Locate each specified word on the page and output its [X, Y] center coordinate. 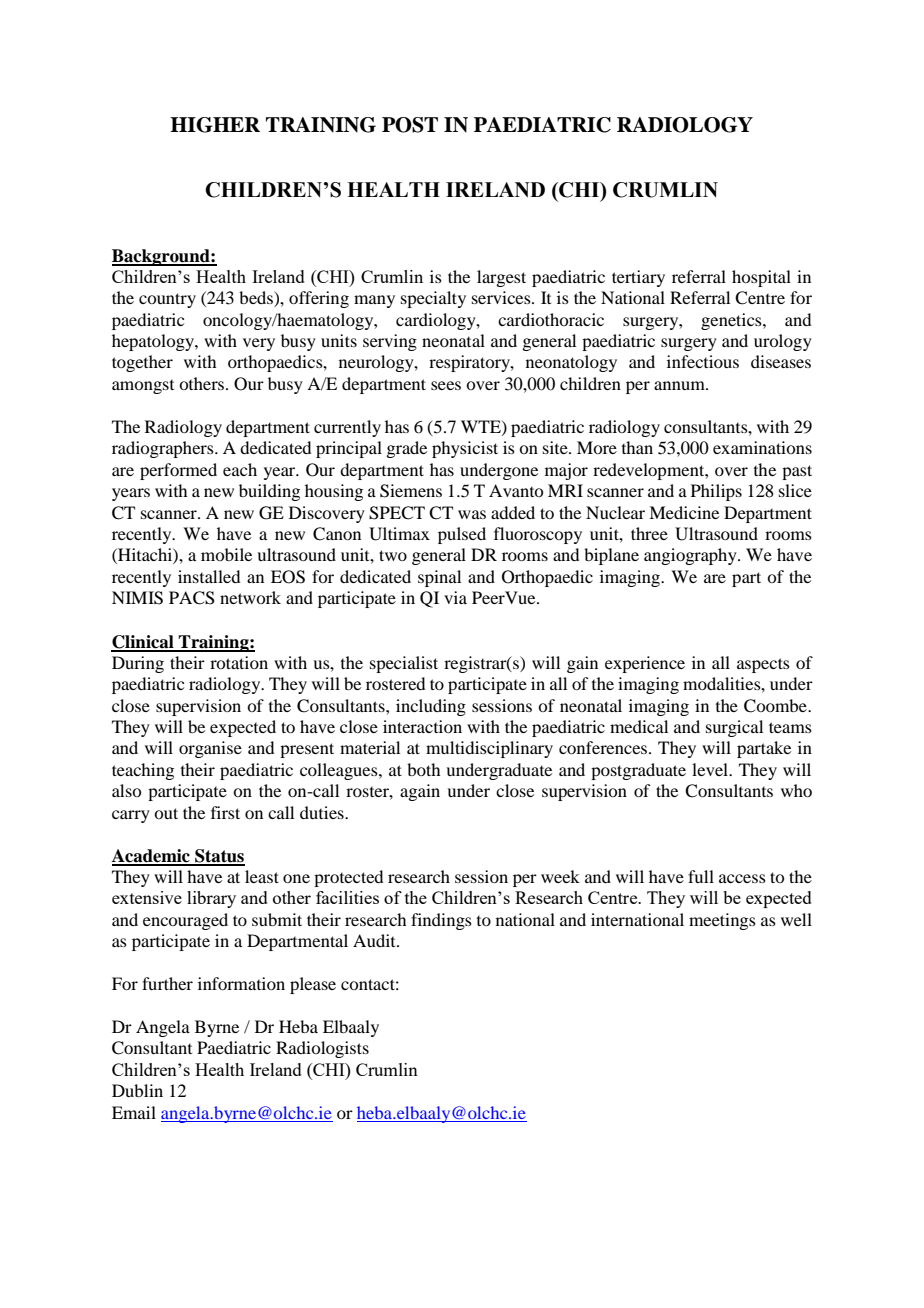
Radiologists [322, 1049]
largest [501, 278]
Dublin [137, 1090]
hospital [761, 278]
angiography [691, 556]
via [455, 597]
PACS [192, 598]
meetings [722, 921]
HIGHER [215, 125]
